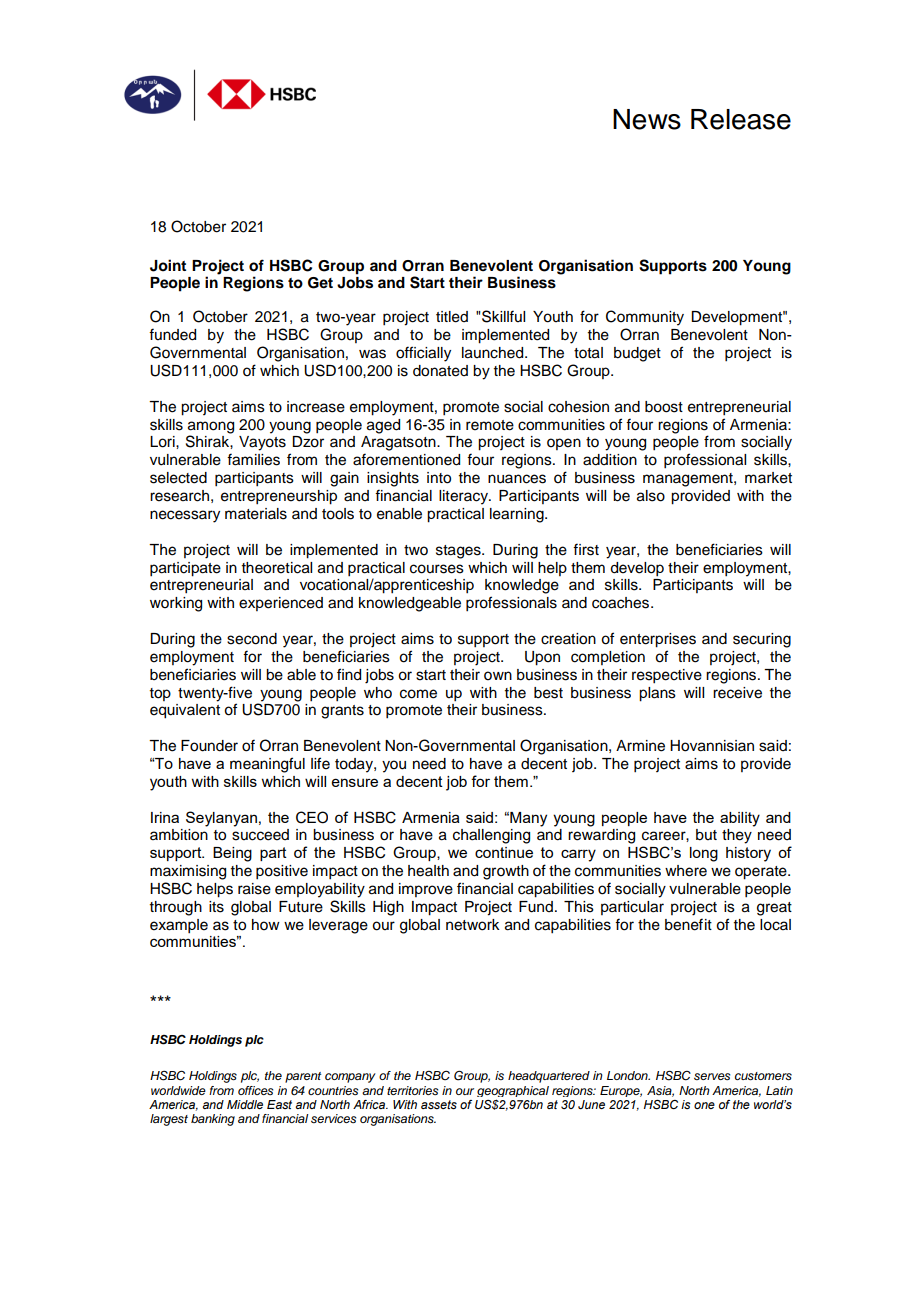 The height and width of the document is (1307, 924). What do you see at coordinates (245, 1104) in the document?
I see `Middle` at bounding box center [245, 1104].
